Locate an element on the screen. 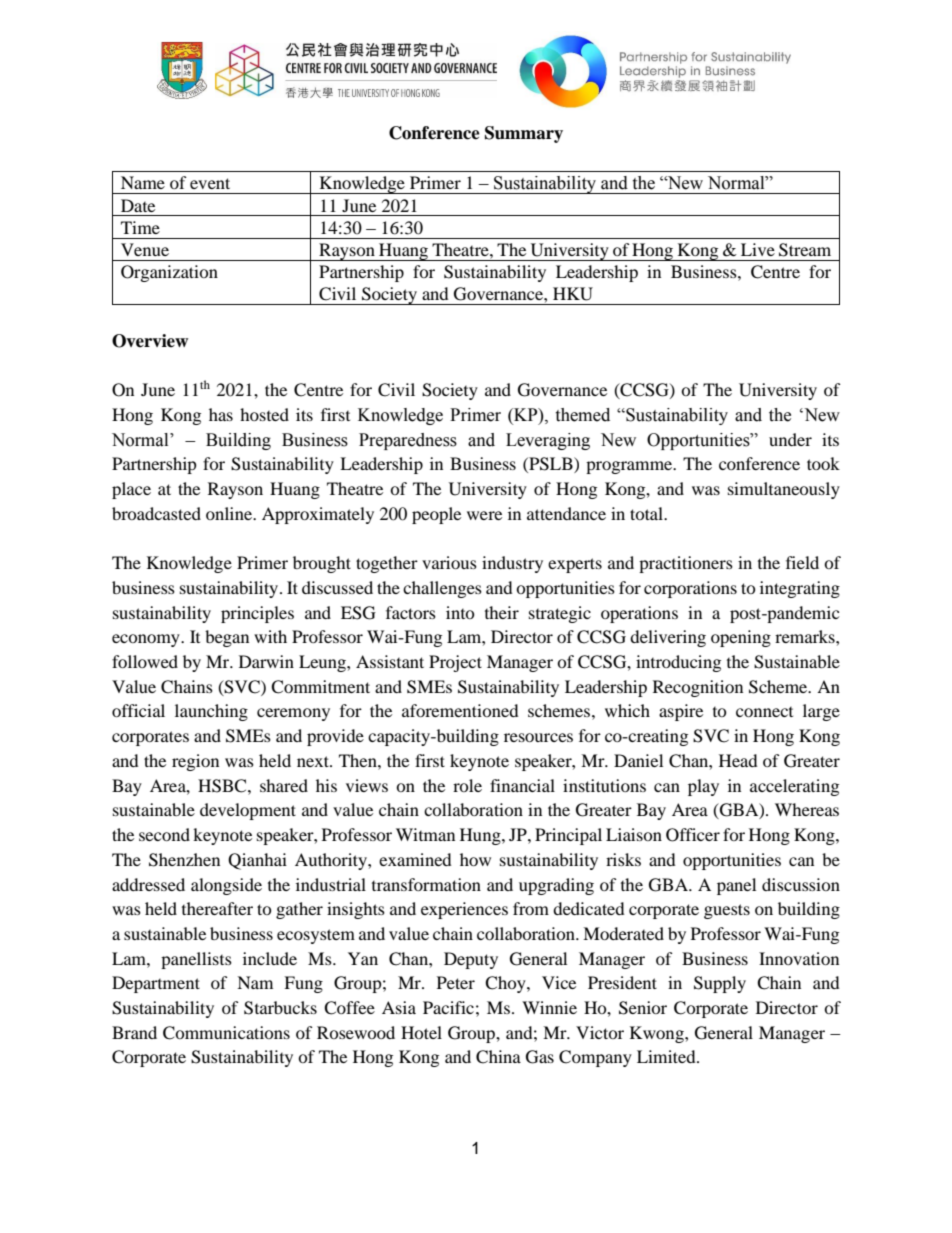 The width and height of the screenshot is (952, 1233). Summary is located at coordinates (524, 134).
